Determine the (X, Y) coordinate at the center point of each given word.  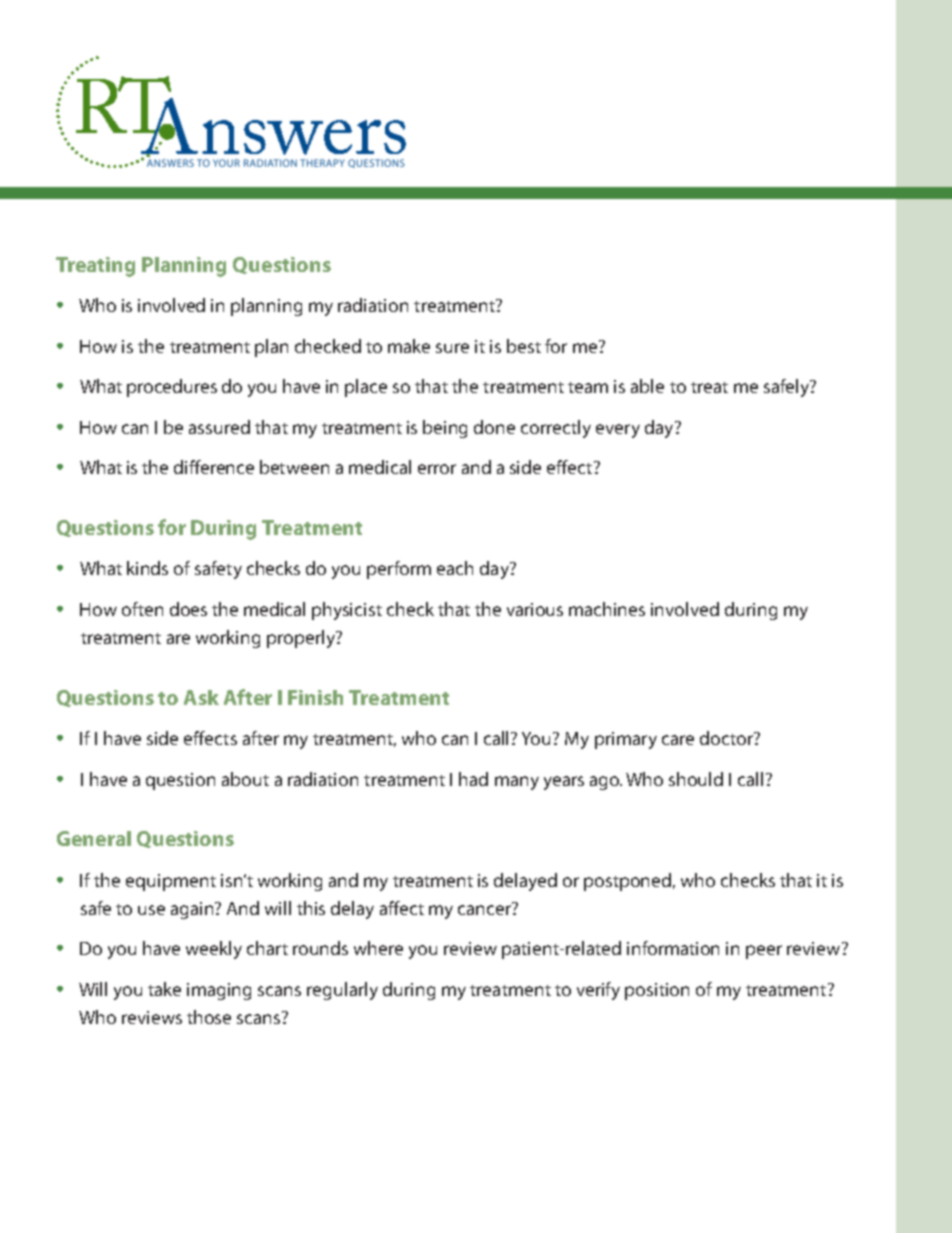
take (164, 989)
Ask (201, 697)
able (647, 386)
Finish (315, 697)
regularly (342, 991)
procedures (172, 388)
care (678, 740)
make (409, 346)
